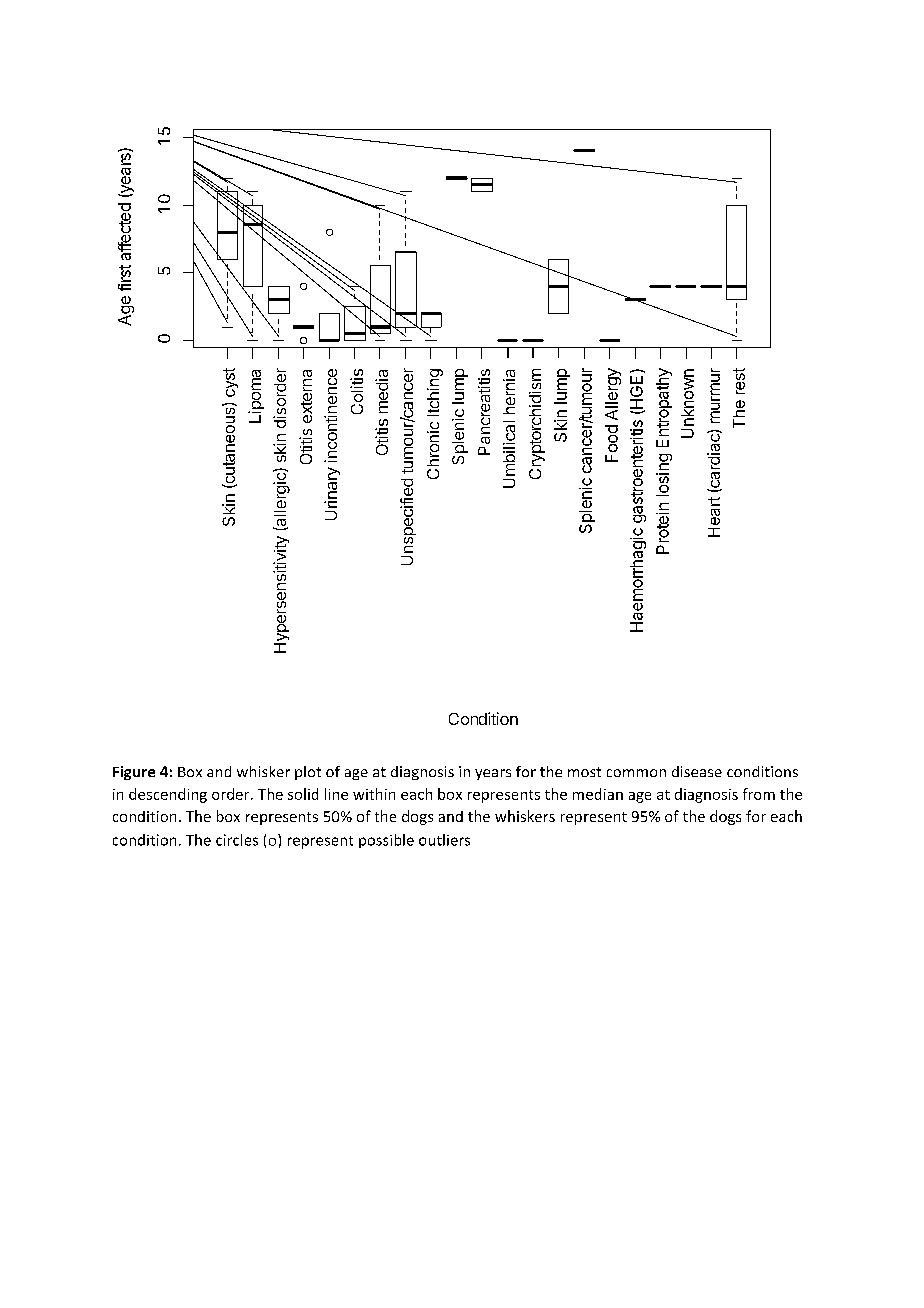  I want to click on outliers, so click(444, 840).
